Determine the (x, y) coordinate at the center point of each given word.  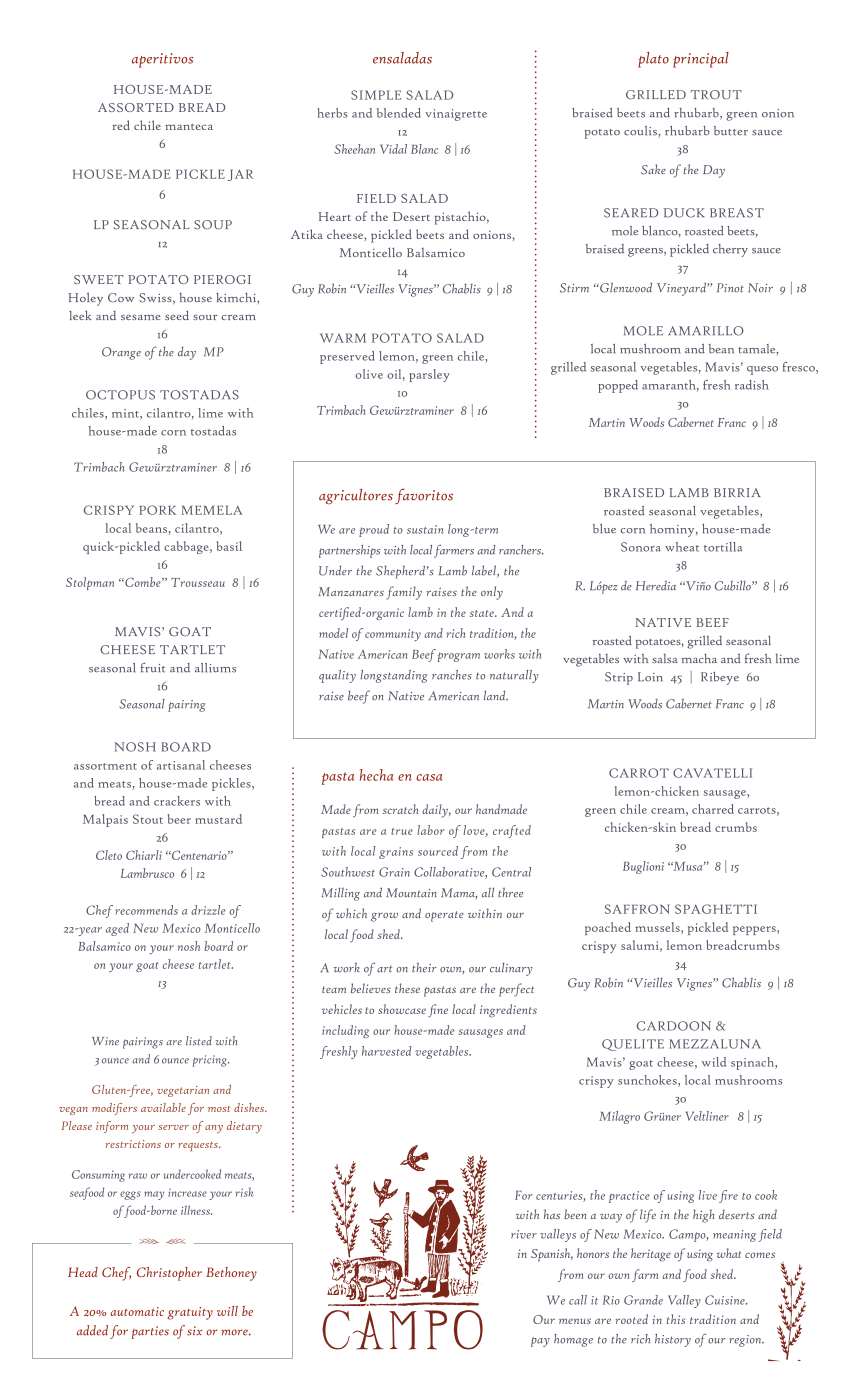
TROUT (716, 95)
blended (399, 113)
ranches (452, 675)
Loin (650, 677)
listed (199, 1041)
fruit (152, 667)
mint (126, 414)
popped (618, 386)
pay (540, 1342)
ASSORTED (136, 107)
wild (714, 1062)
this (676, 1319)
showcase (402, 1009)
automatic (137, 1311)
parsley (429, 375)
